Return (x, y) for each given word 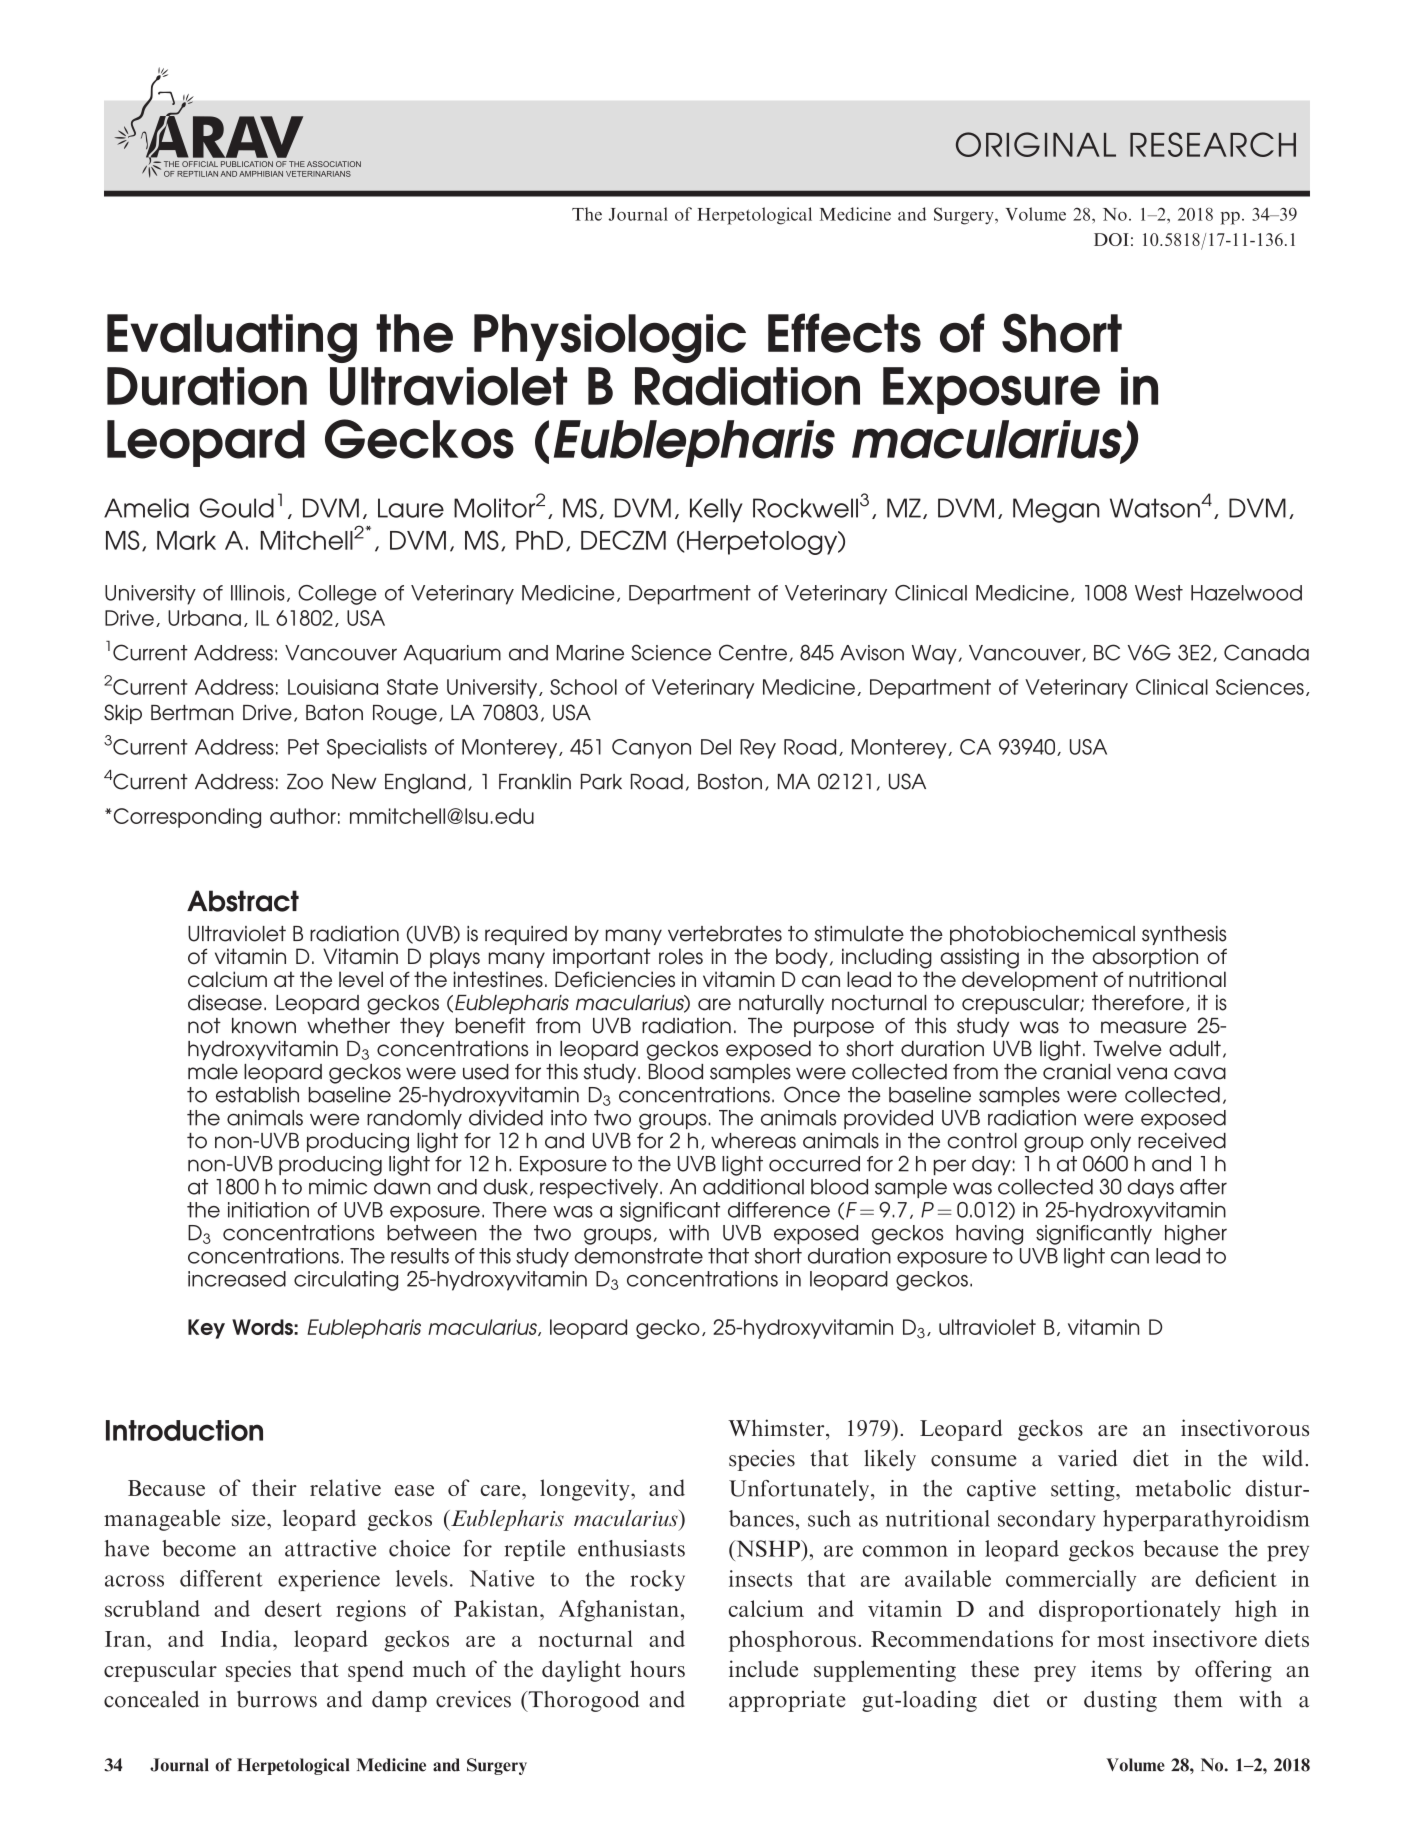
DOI (1111, 239)
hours (657, 1669)
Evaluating (232, 338)
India (247, 1638)
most (1121, 1640)
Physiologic (610, 338)
